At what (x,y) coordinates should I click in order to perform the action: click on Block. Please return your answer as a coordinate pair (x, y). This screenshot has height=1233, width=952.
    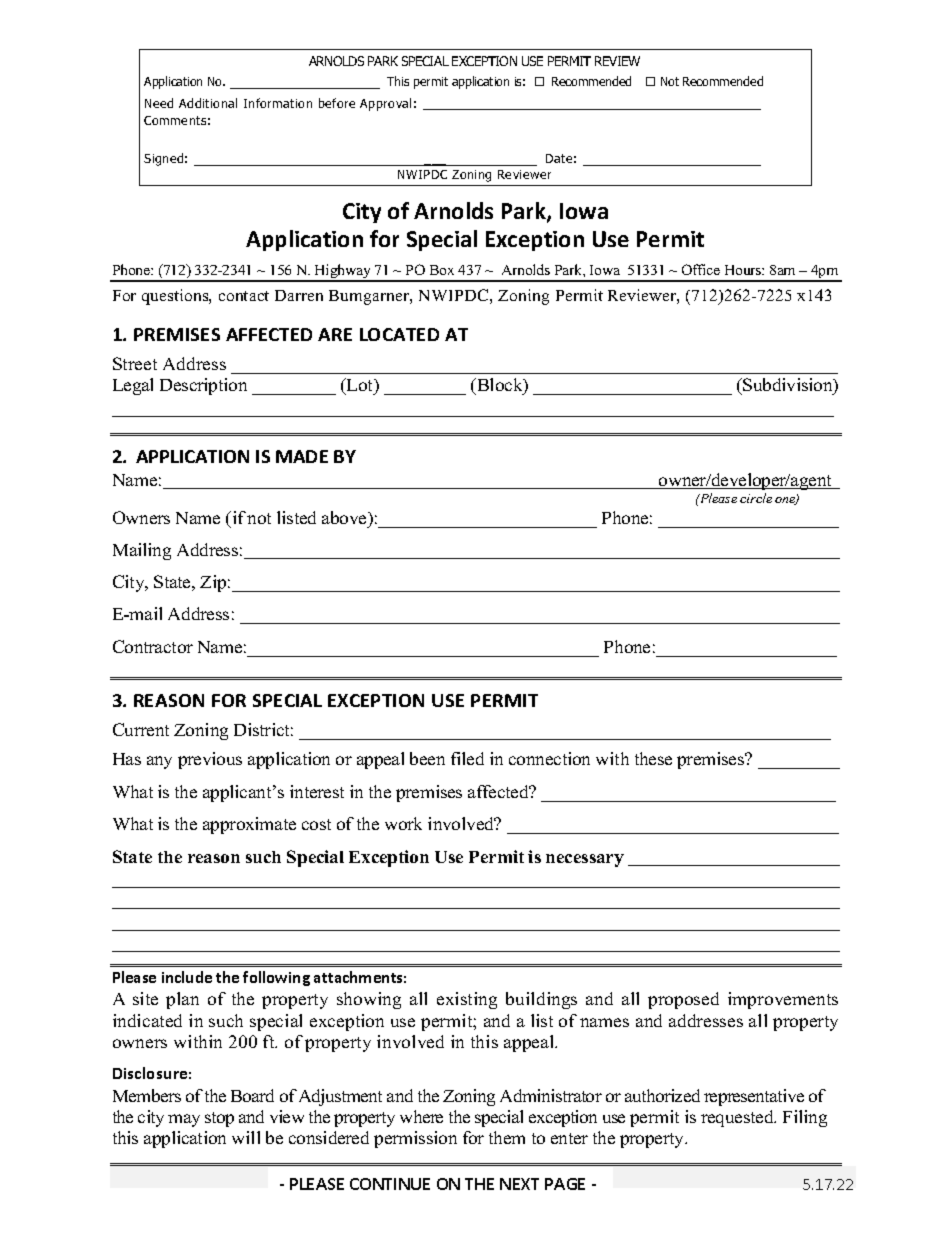
    Looking at the image, I should click on (500, 386).
